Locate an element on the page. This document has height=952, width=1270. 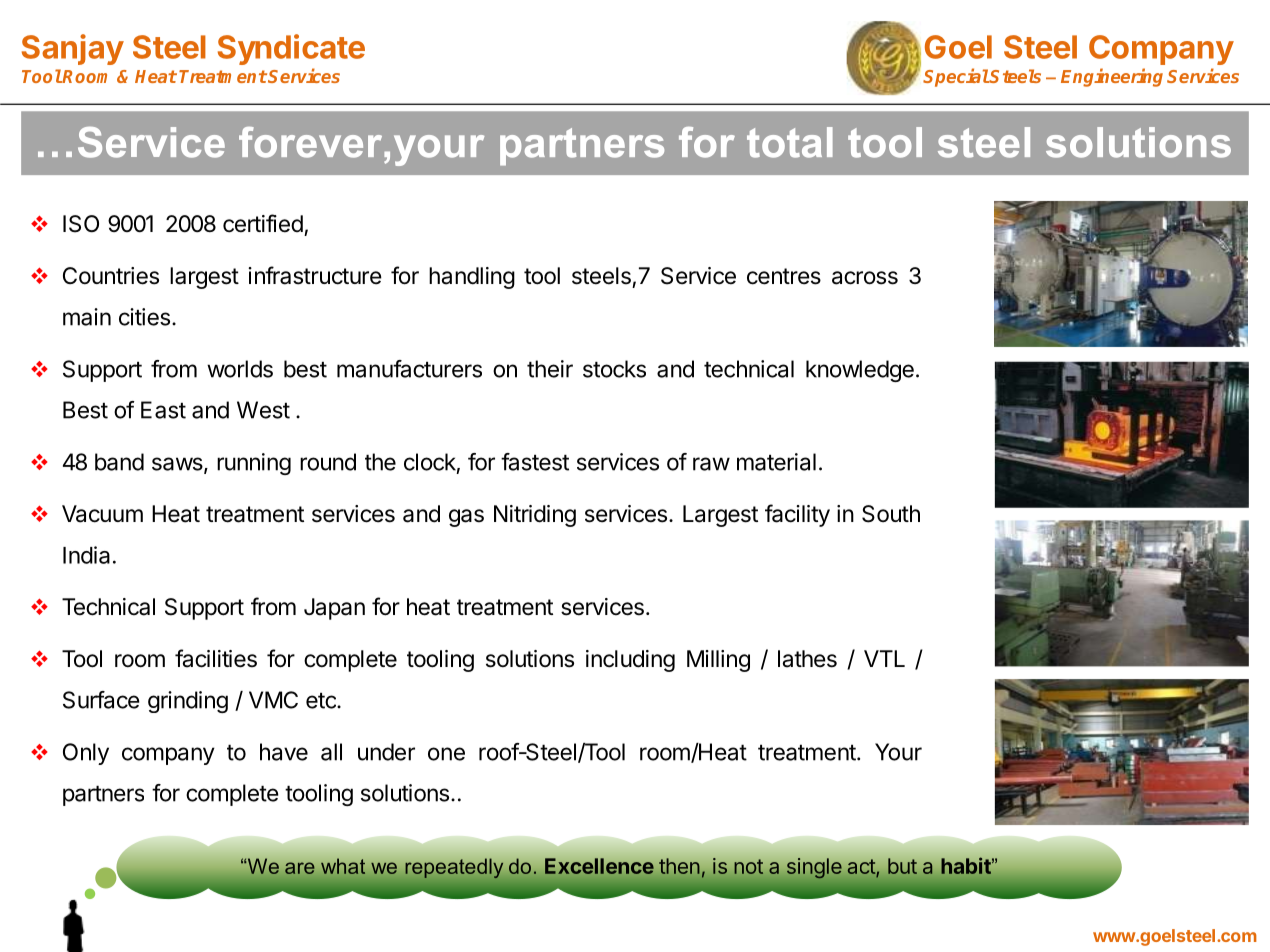
fastest is located at coordinates (535, 462).
